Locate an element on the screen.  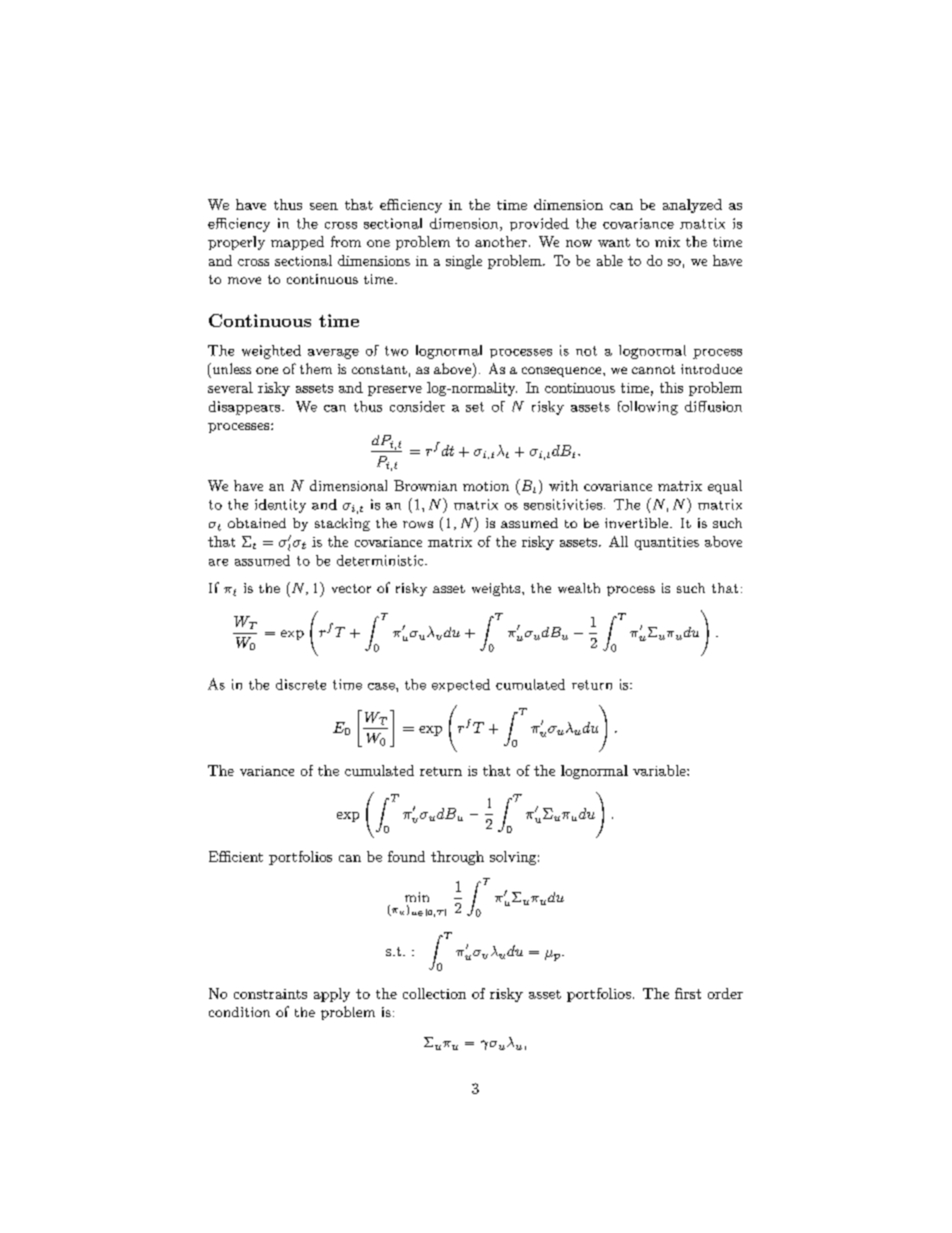
through is located at coordinates (457, 858).
